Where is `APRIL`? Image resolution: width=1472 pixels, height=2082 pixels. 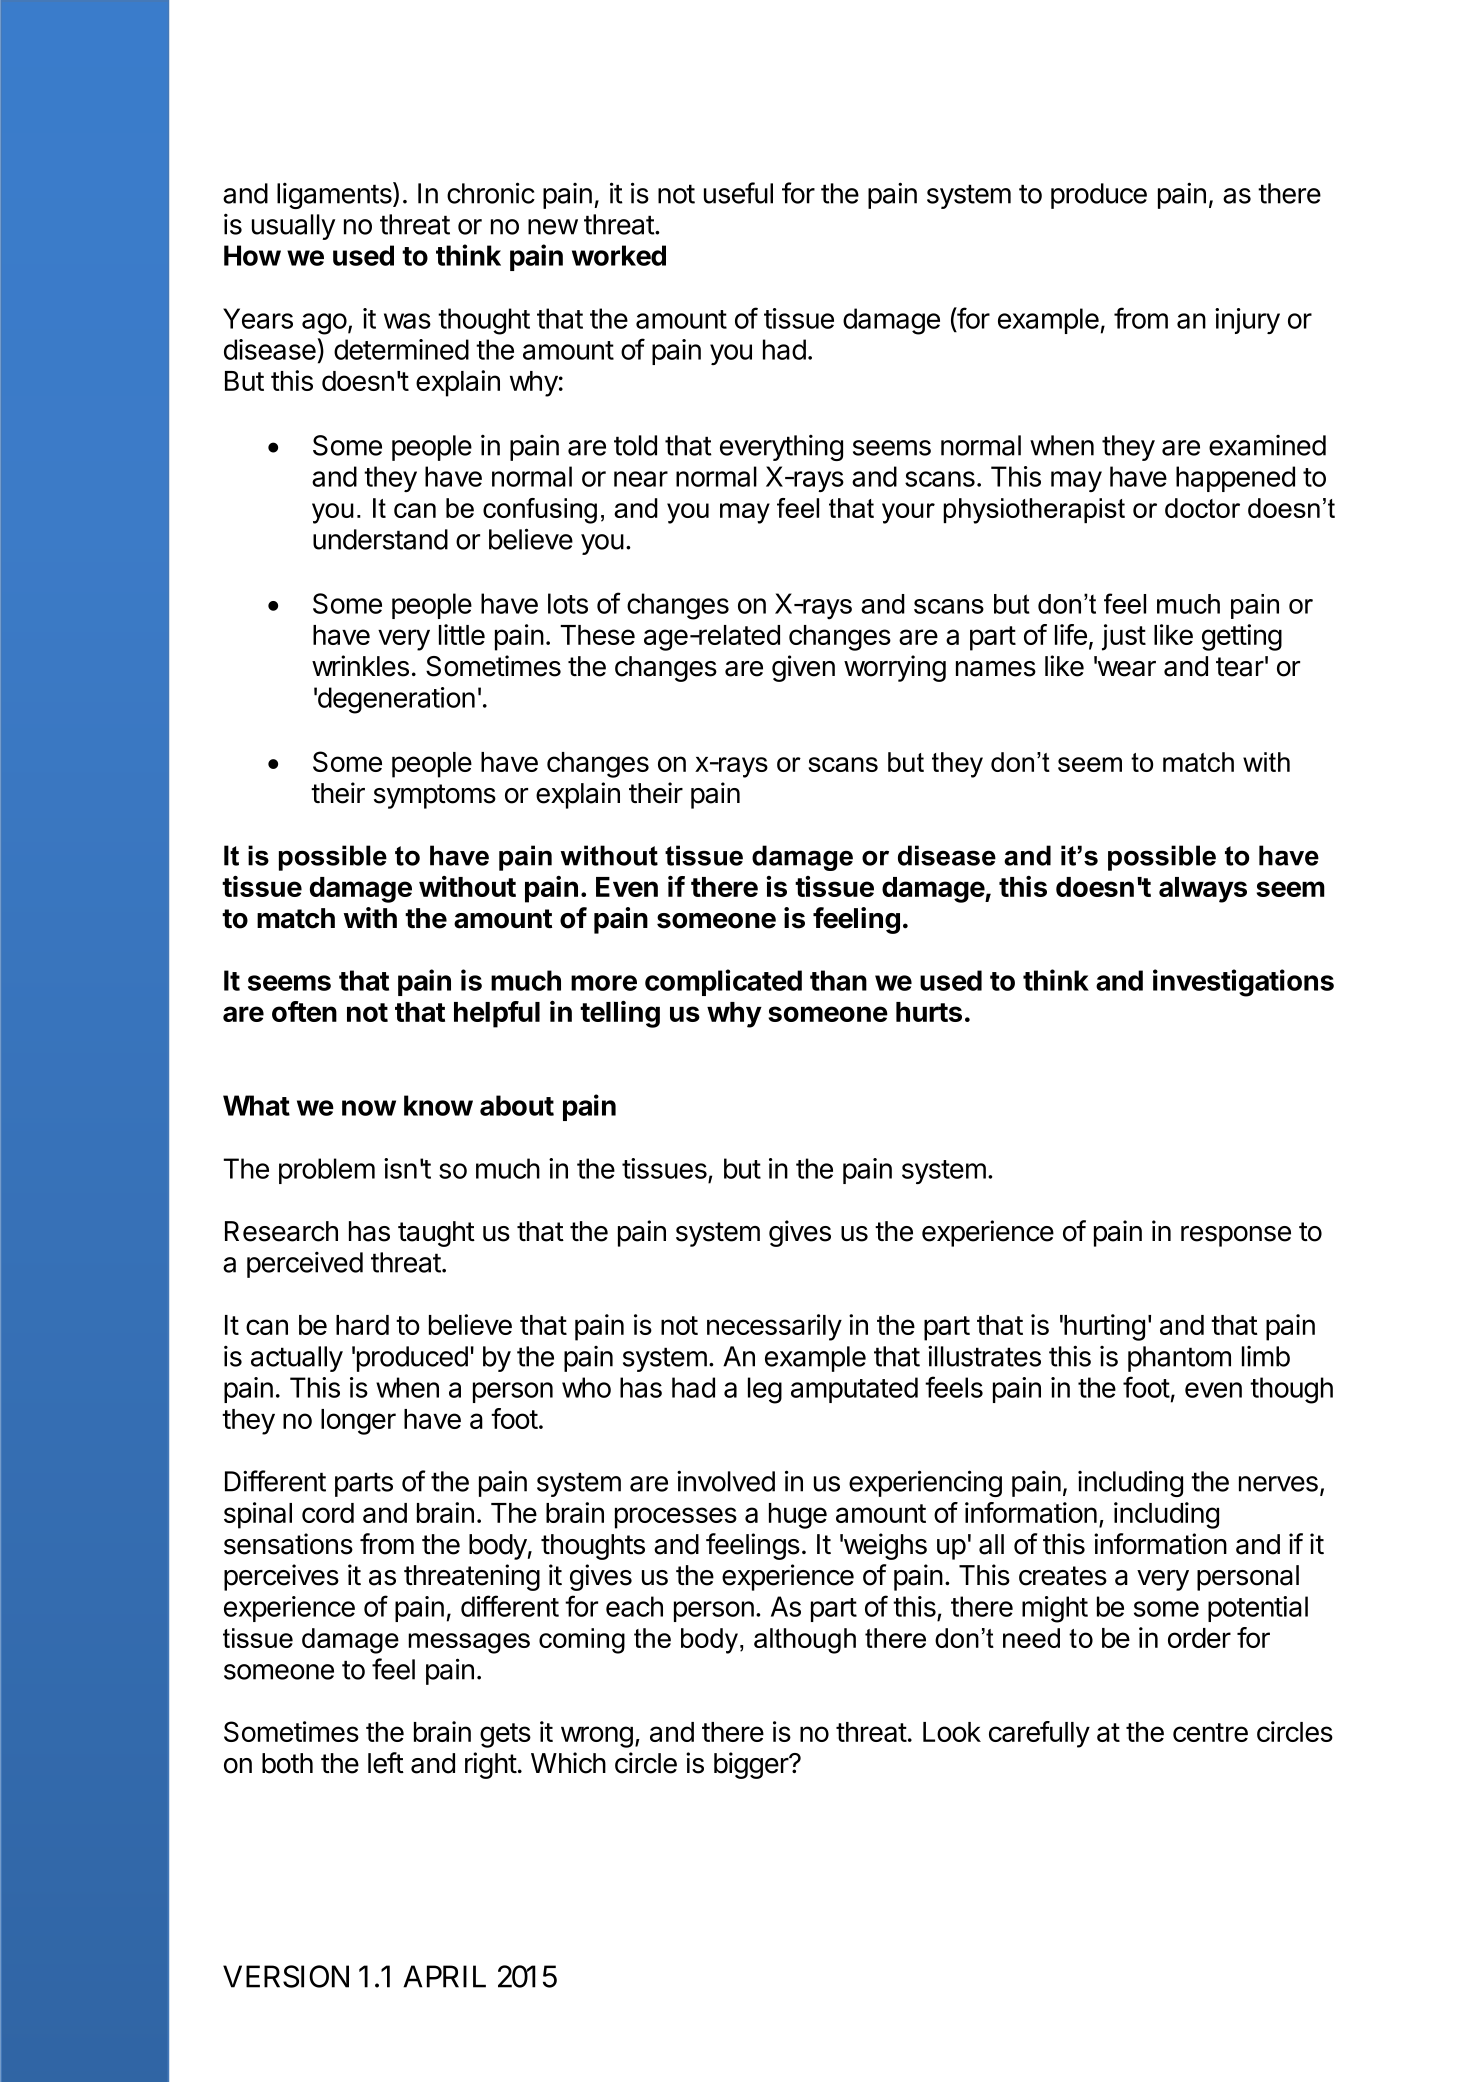 APRIL is located at coordinates (444, 1976).
